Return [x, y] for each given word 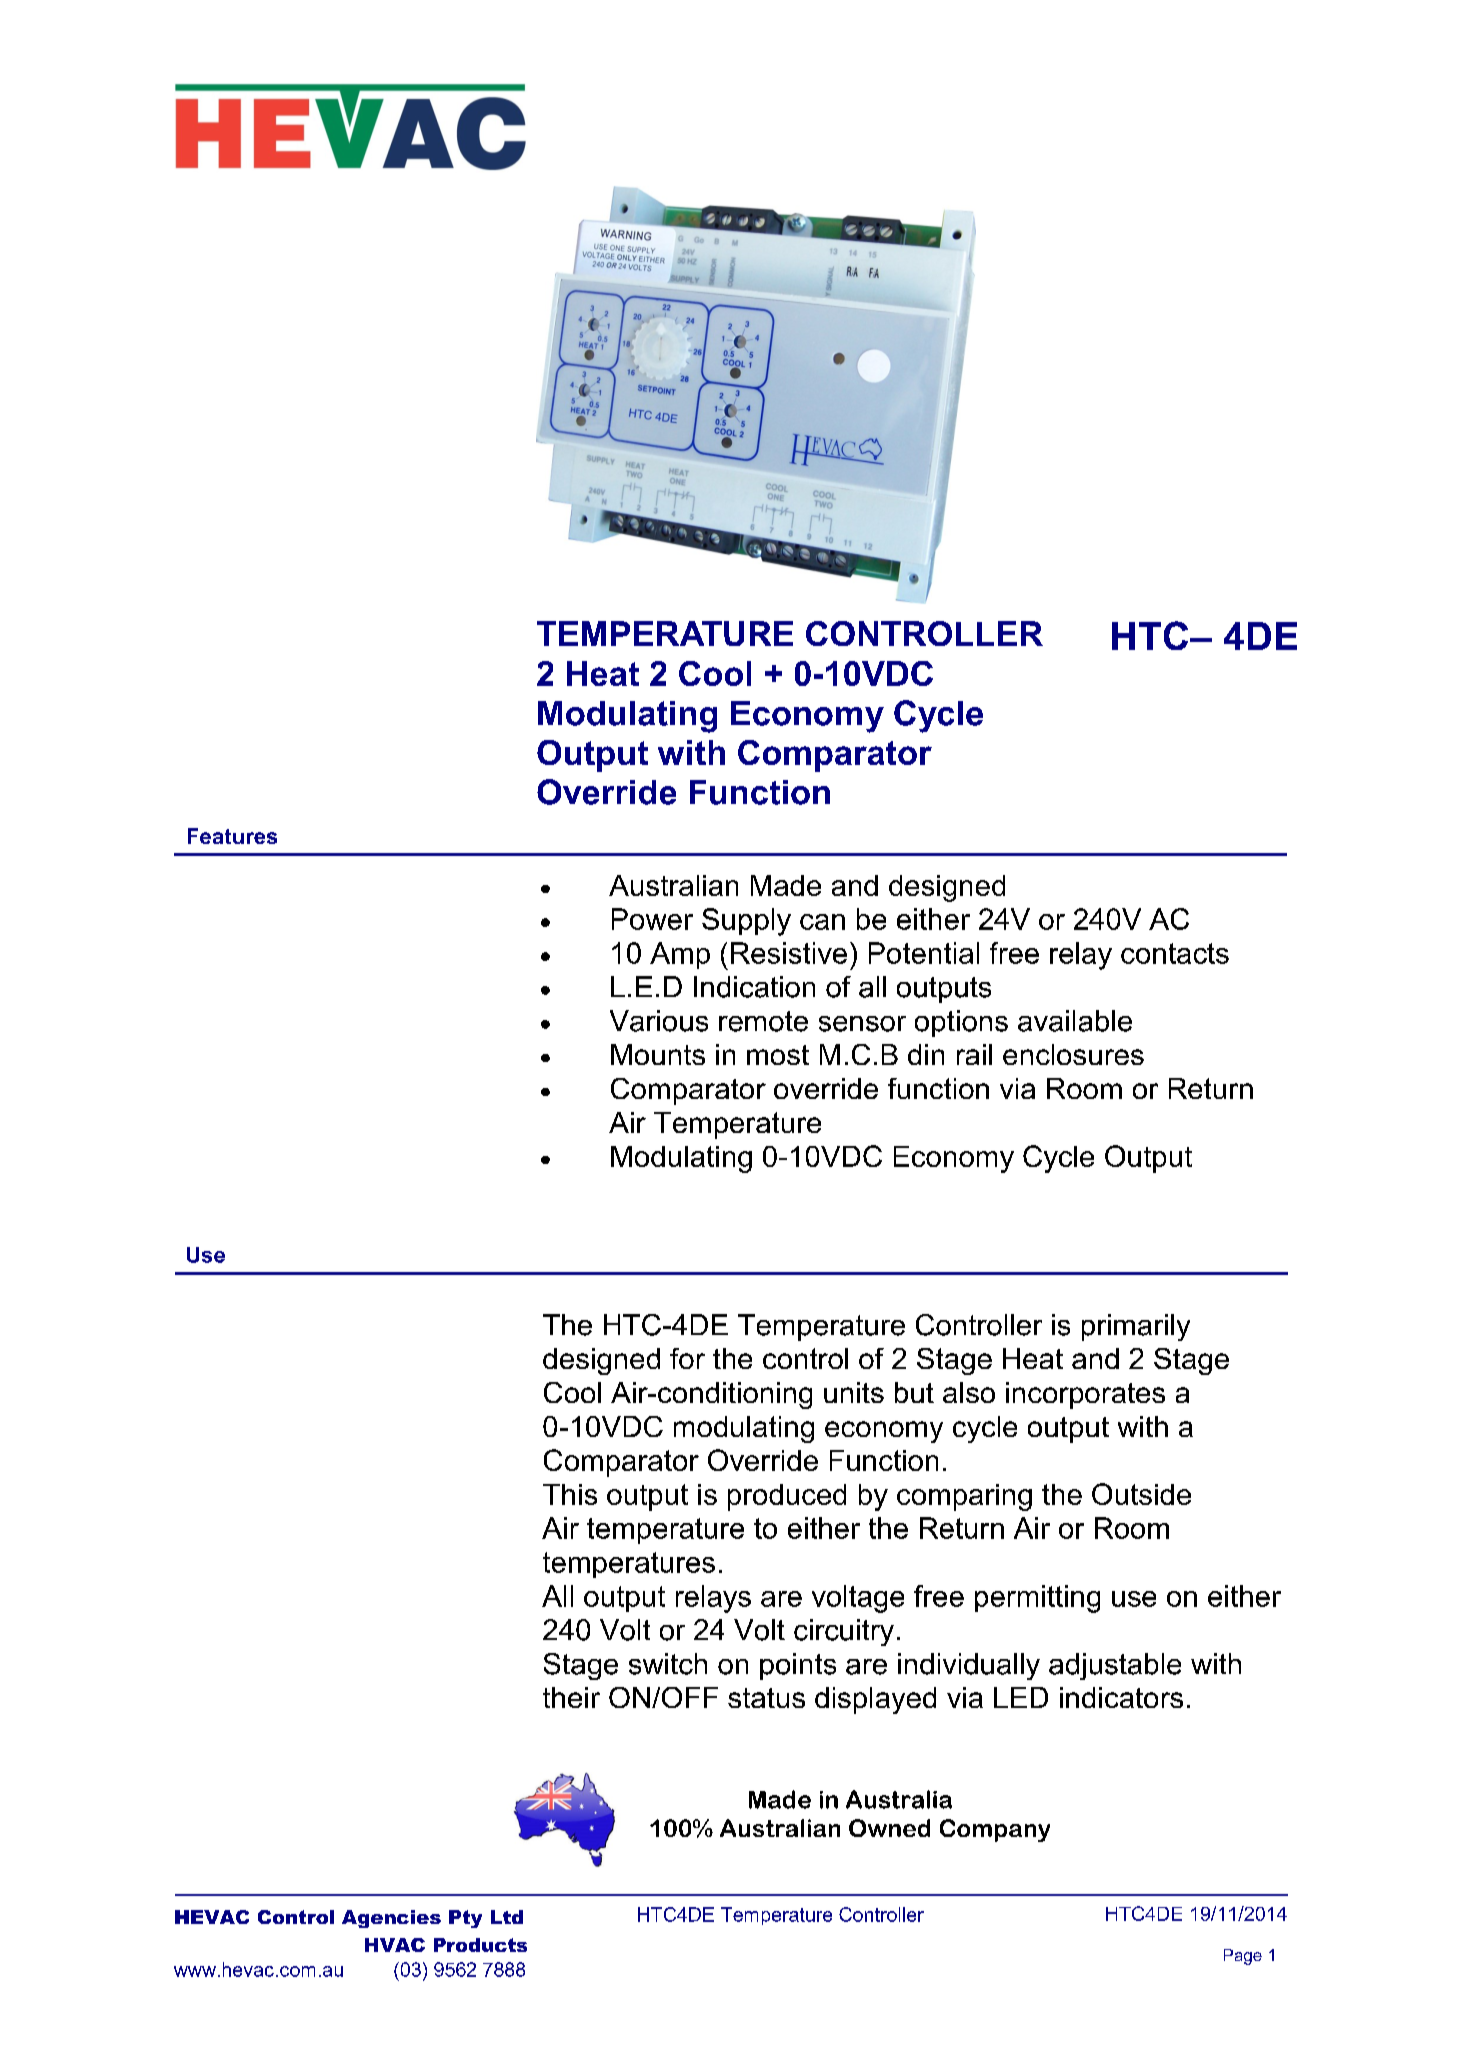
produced [787, 1497]
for [687, 1358]
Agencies [391, 1919]
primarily [1136, 1327]
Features [232, 836]
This [570, 1494]
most [778, 1055]
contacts [1175, 953]
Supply [746, 922]
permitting [1037, 1599]
